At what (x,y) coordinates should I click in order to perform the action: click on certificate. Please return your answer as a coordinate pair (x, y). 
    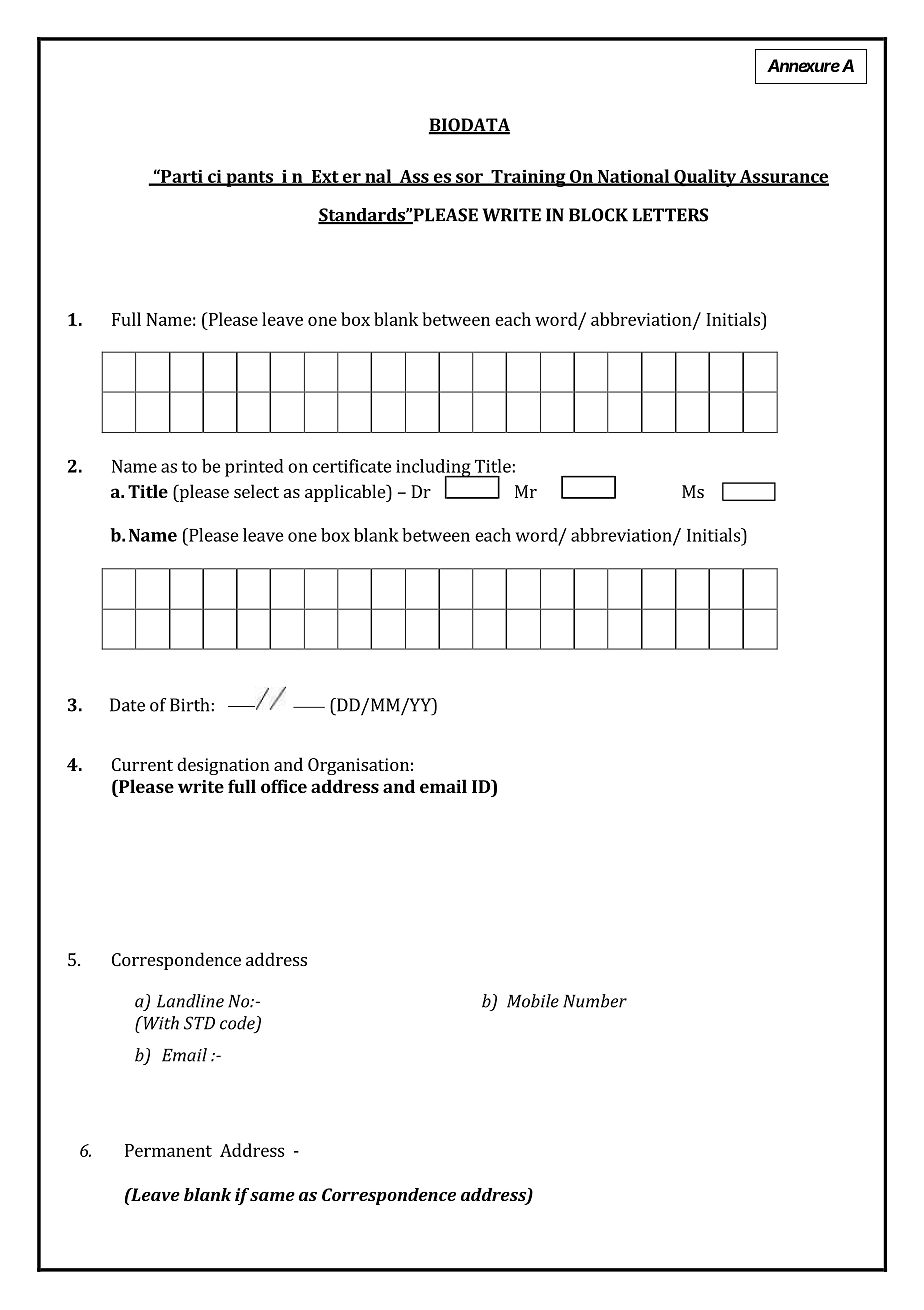
    Looking at the image, I should click on (352, 466).
